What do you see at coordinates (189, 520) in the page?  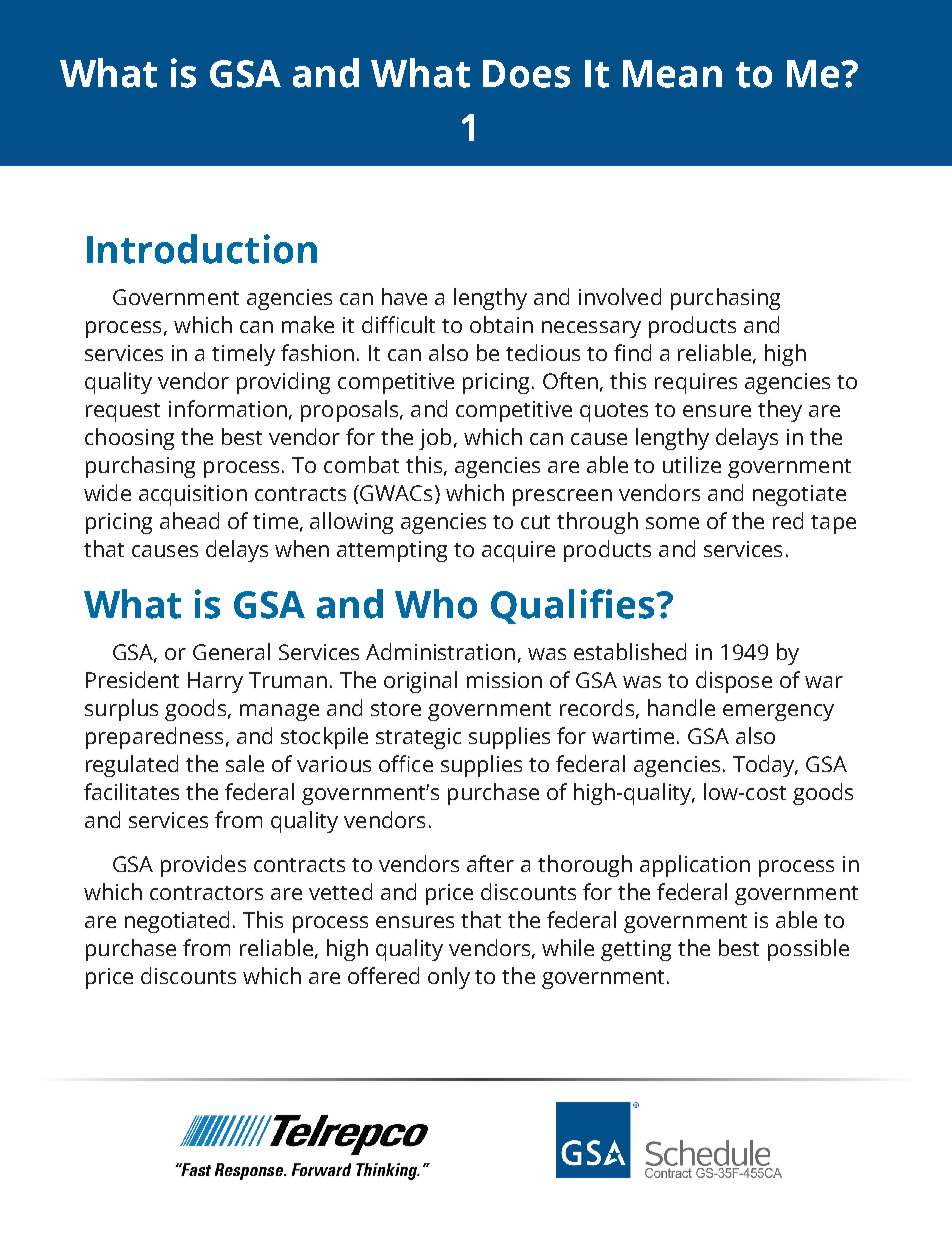 I see `ahead` at bounding box center [189, 520].
